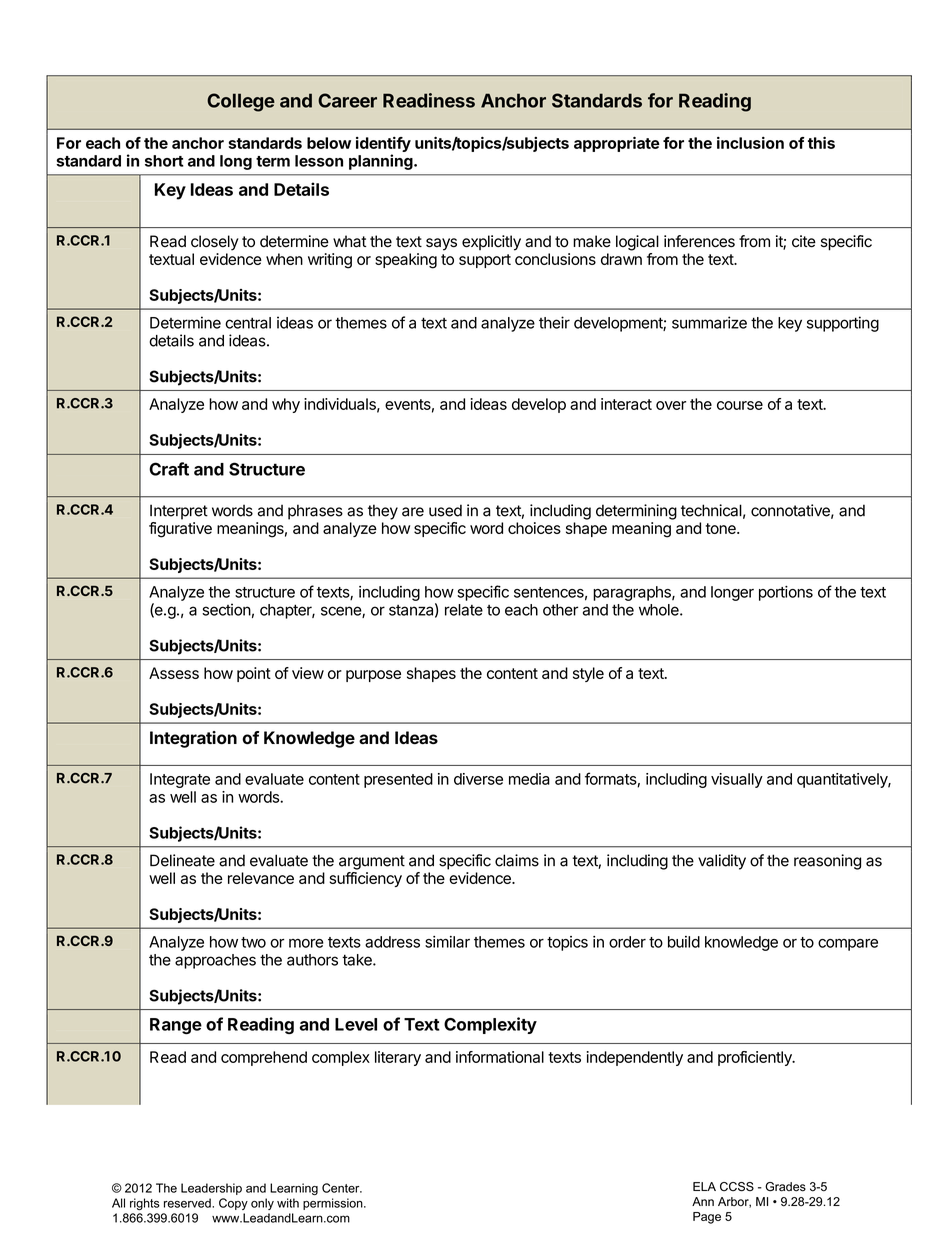 Image resolution: width=952 pixels, height=1233 pixels. What do you see at coordinates (253, 942) in the screenshot?
I see `two` at bounding box center [253, 942].
